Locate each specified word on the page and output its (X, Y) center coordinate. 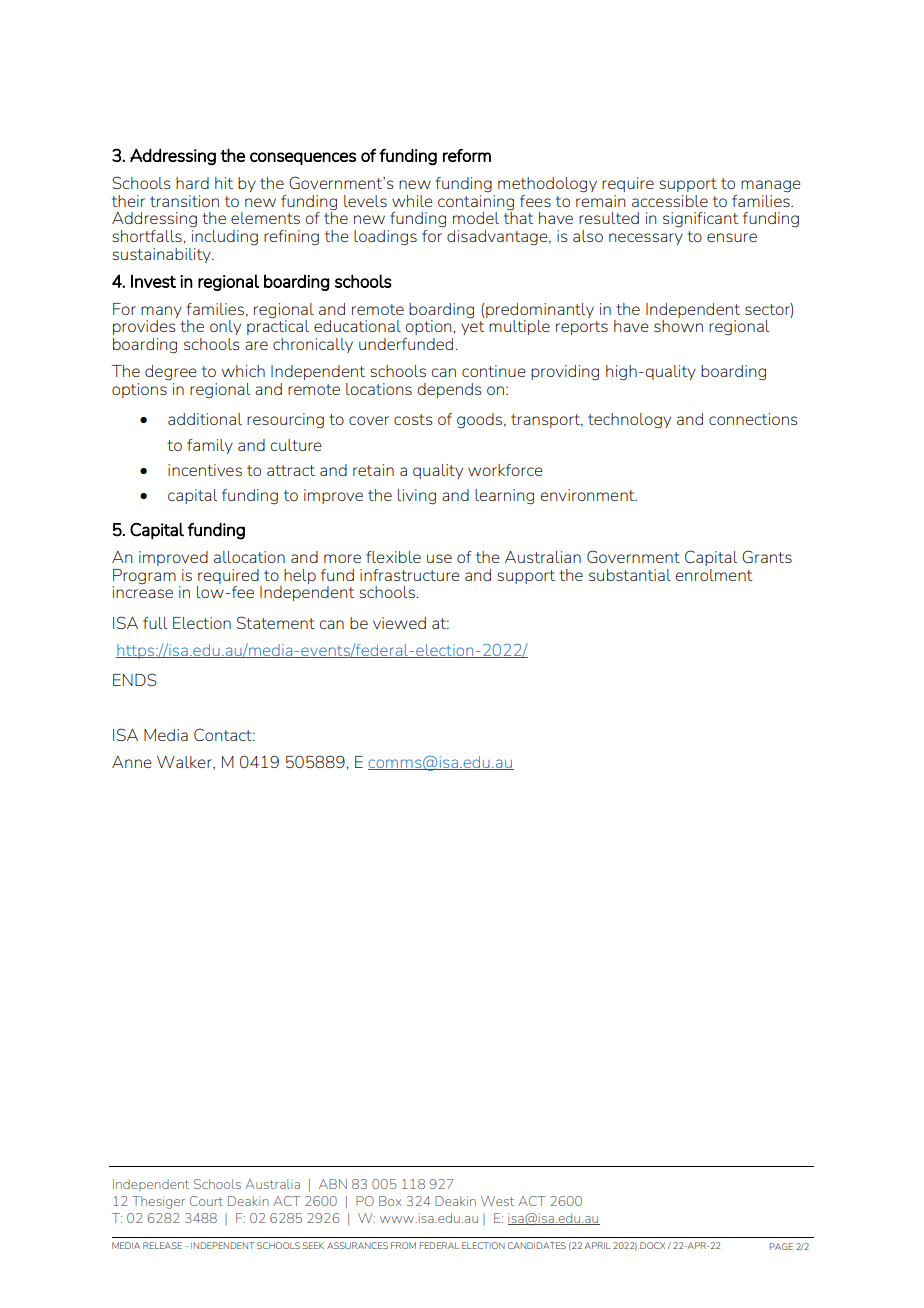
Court (206, 1201)
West (497, 1201)
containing (476, 201)
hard (192, 183)
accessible (670, 201)
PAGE (781, 1246)
